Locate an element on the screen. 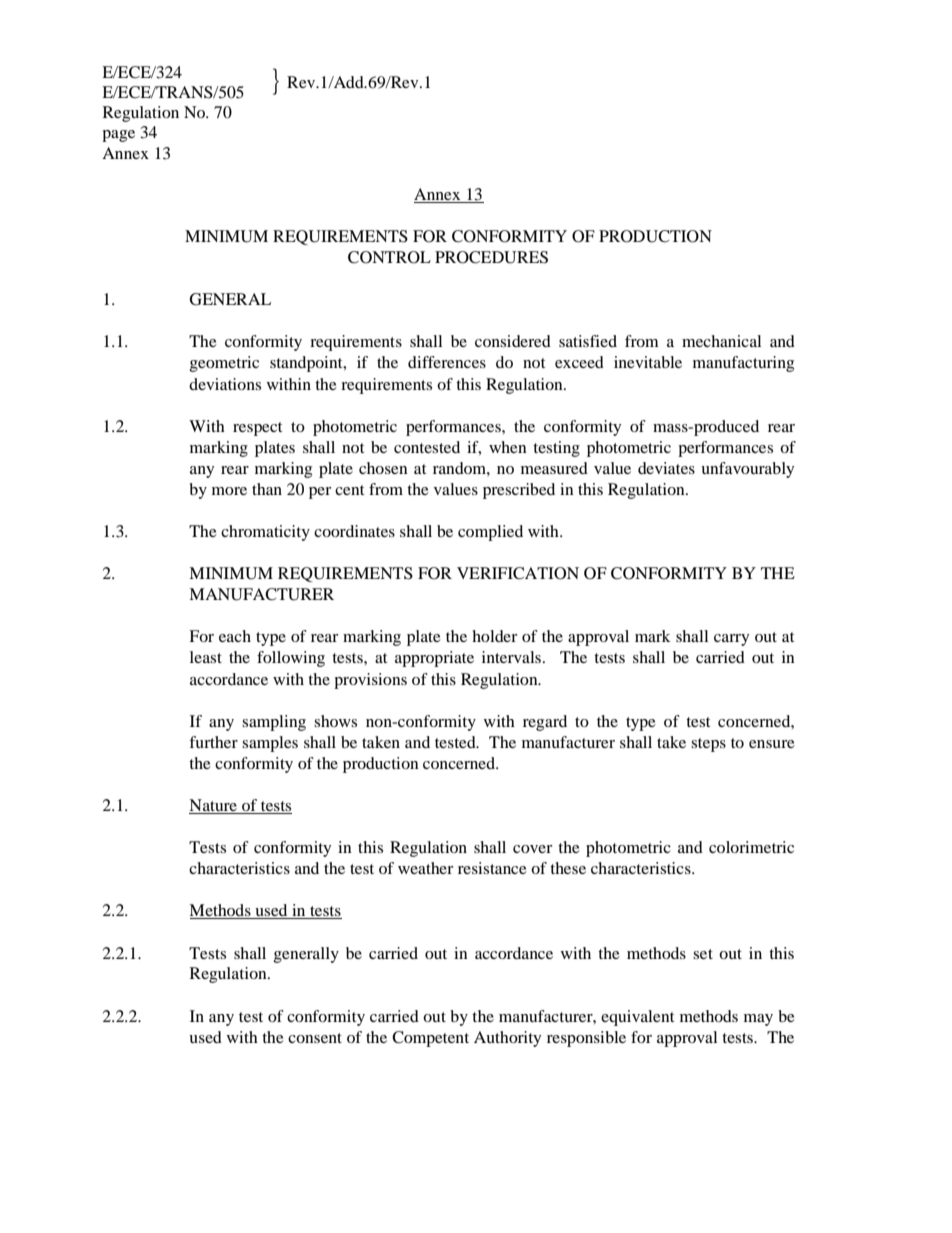 This screenshot has height=1233, width=952. equivalent is located at coordinates (637, 1018).
